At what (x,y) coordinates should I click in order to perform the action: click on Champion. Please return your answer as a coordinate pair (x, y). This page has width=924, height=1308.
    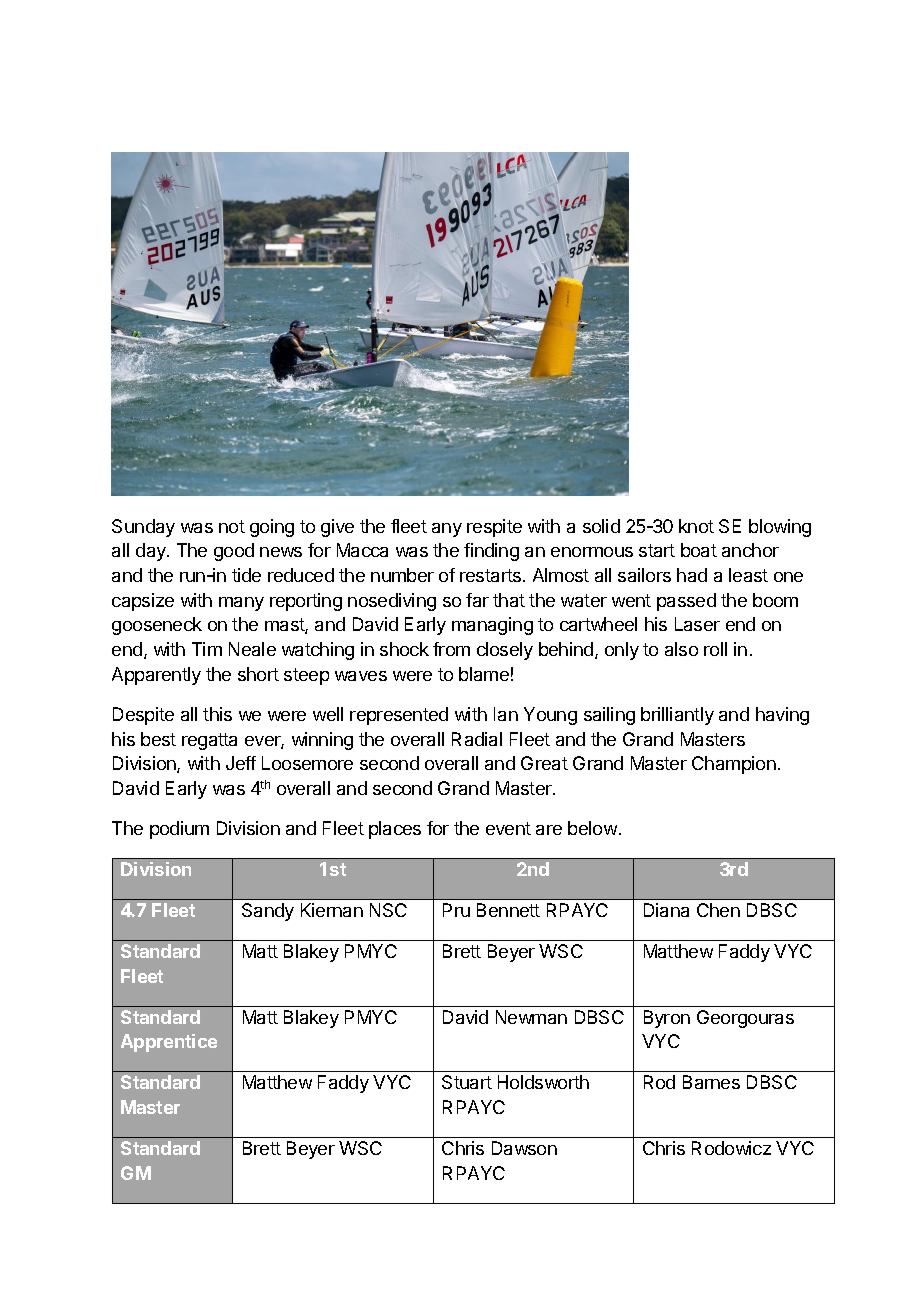
    Looking at the image, I should click on (734, 765).
